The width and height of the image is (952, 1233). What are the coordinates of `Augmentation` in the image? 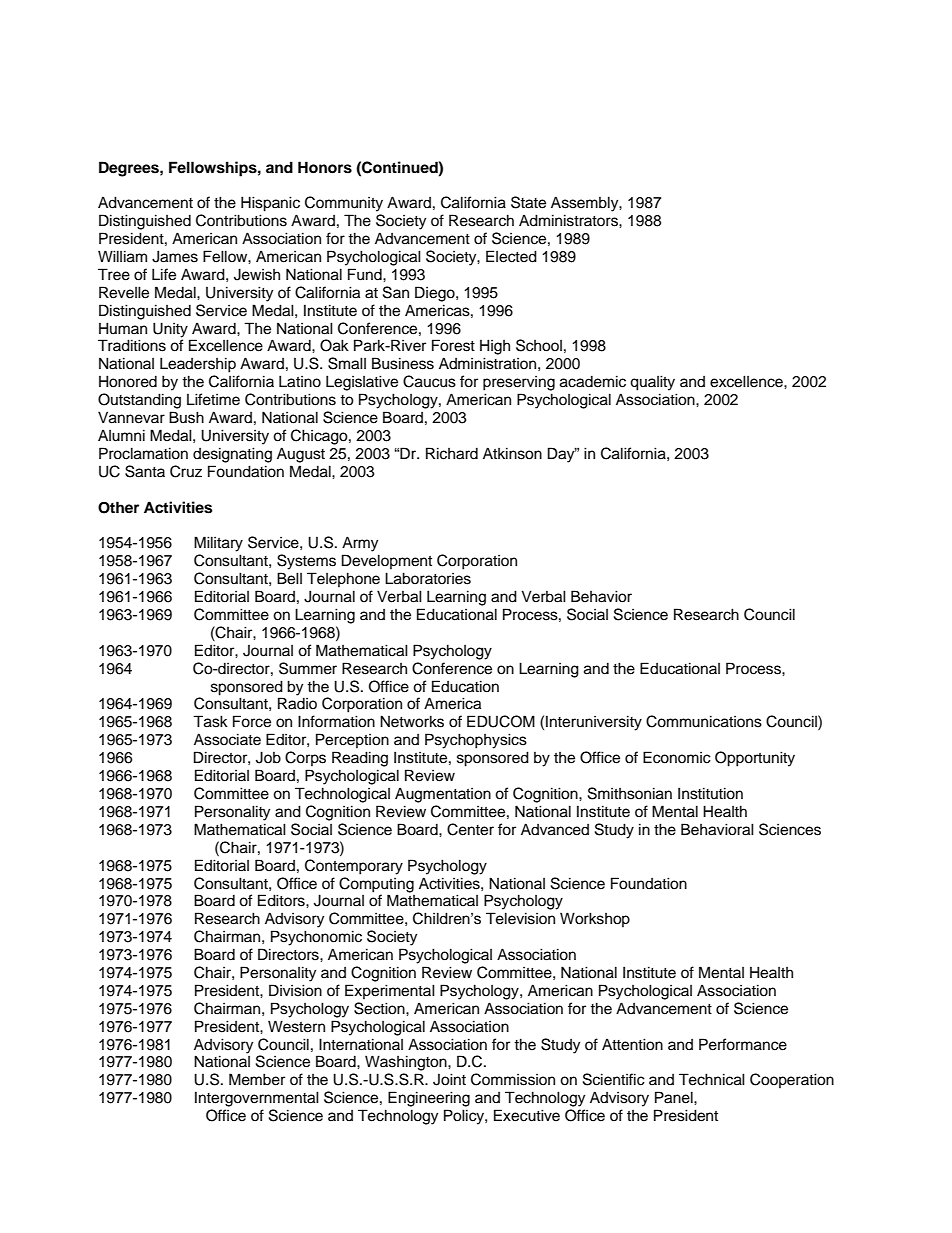 It's located at (443, 795).
